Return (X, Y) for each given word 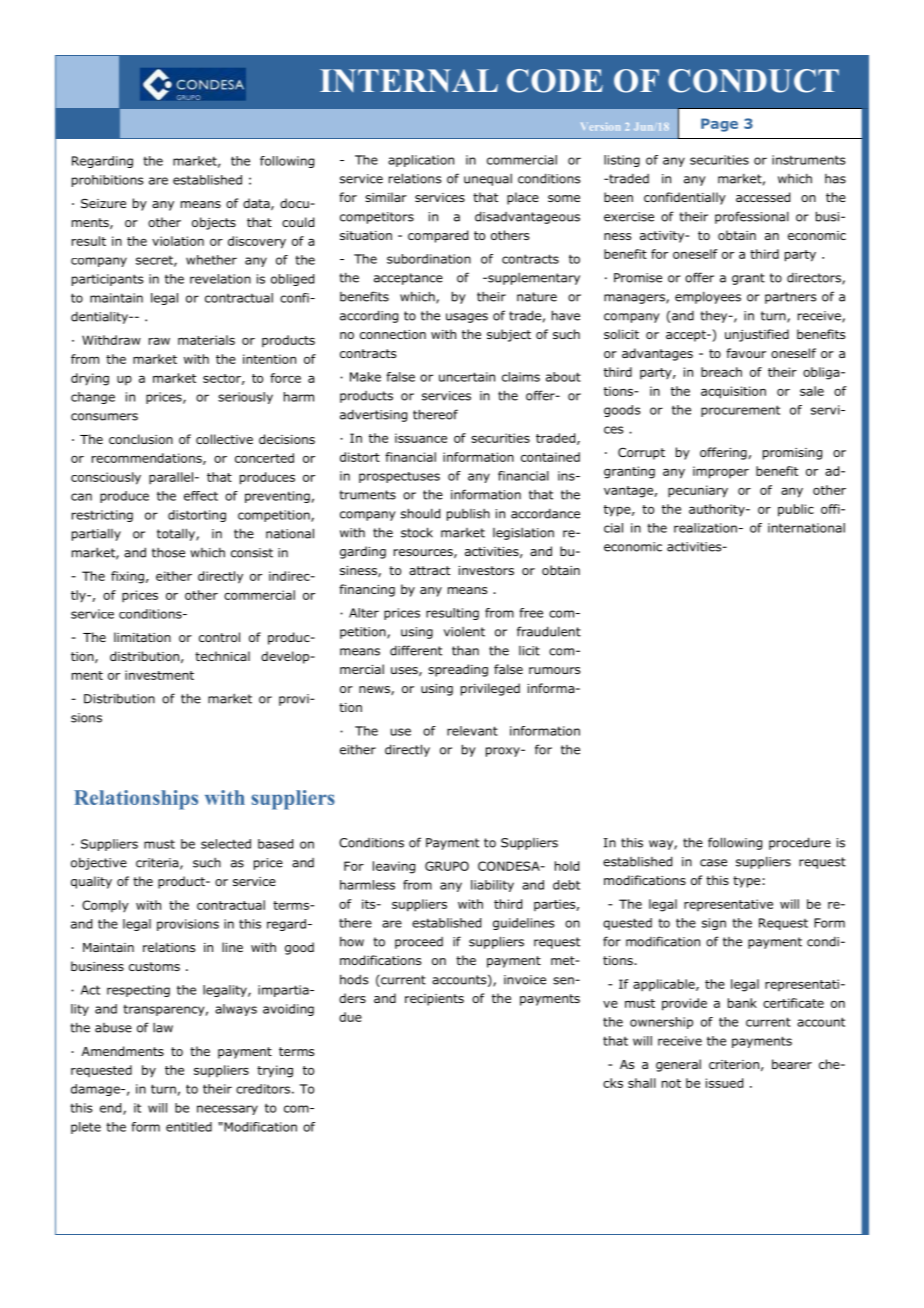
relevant (472, 731)
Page (719, 125)
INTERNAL (409, 81)
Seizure (103, 203)
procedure (800, 843)
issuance (421, 438)
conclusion (141, 439)
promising (792, 454)
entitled (189, 1127)
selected (226, 844)
